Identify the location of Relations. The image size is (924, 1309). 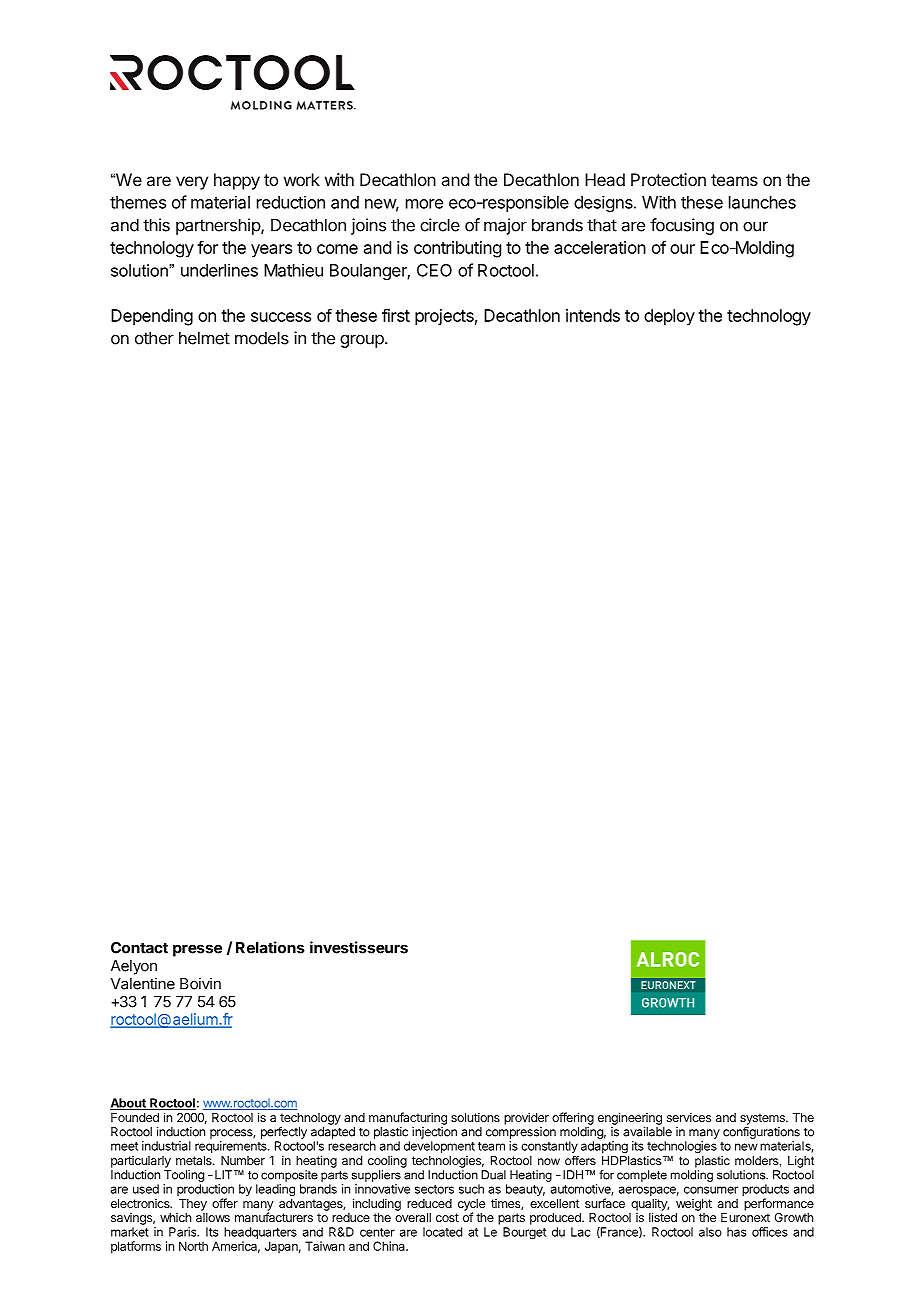
(270, 947).
